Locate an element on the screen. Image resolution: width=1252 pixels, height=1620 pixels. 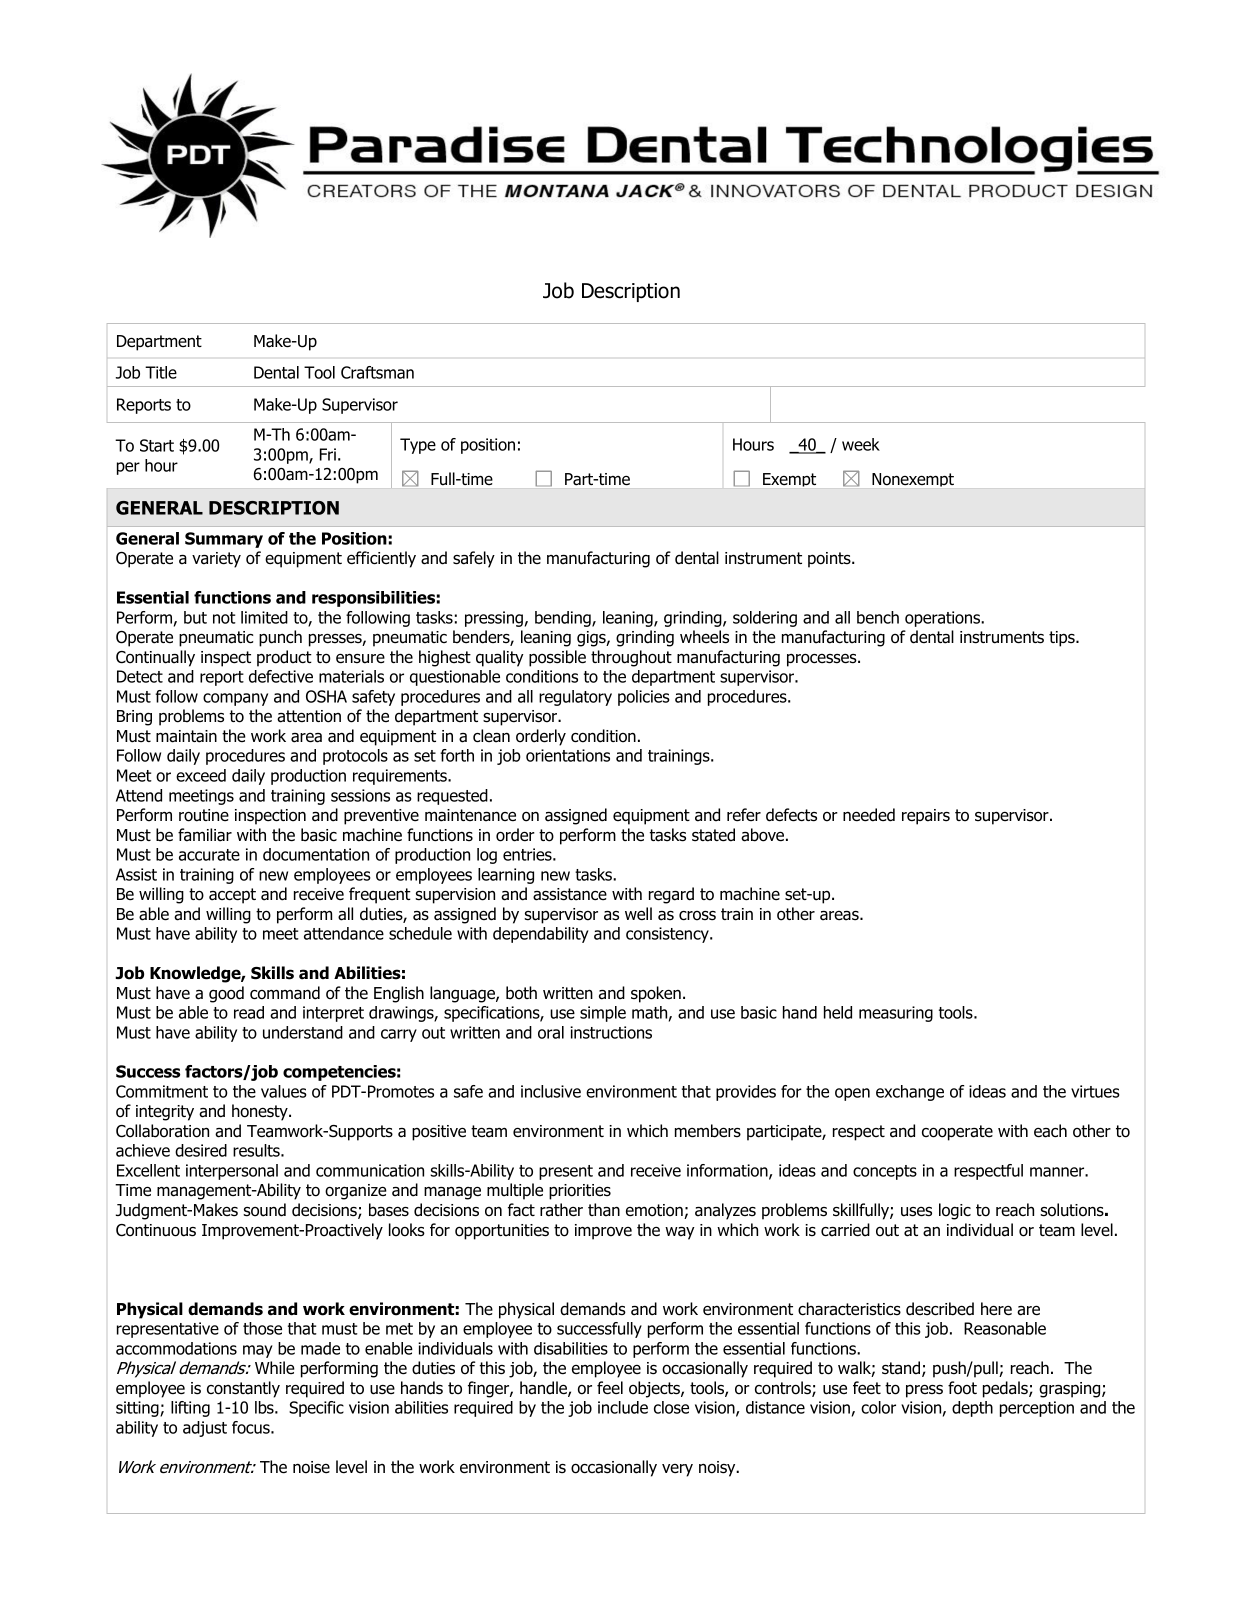
Type is located at coordinates (418, 446).
